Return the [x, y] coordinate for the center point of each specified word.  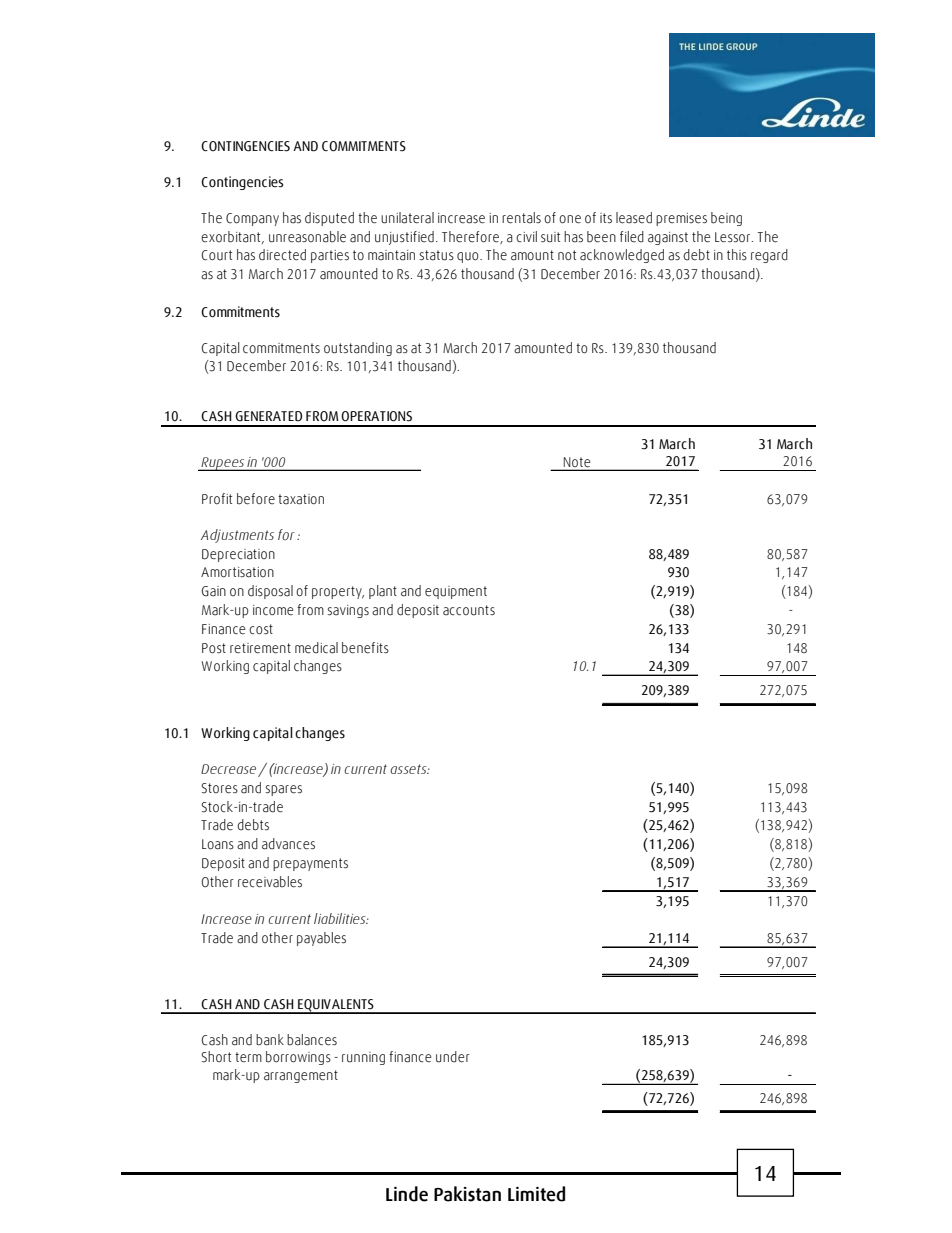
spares [283, 790]
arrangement [301, 1076]
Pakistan [467, 1194]
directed [282, 255]
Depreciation [238, 555]
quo [469, 257]
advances [288, 844]
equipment [456, 592]
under [453, 1057]
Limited [536, 1194]
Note [577, 463]
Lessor [734, 237]
